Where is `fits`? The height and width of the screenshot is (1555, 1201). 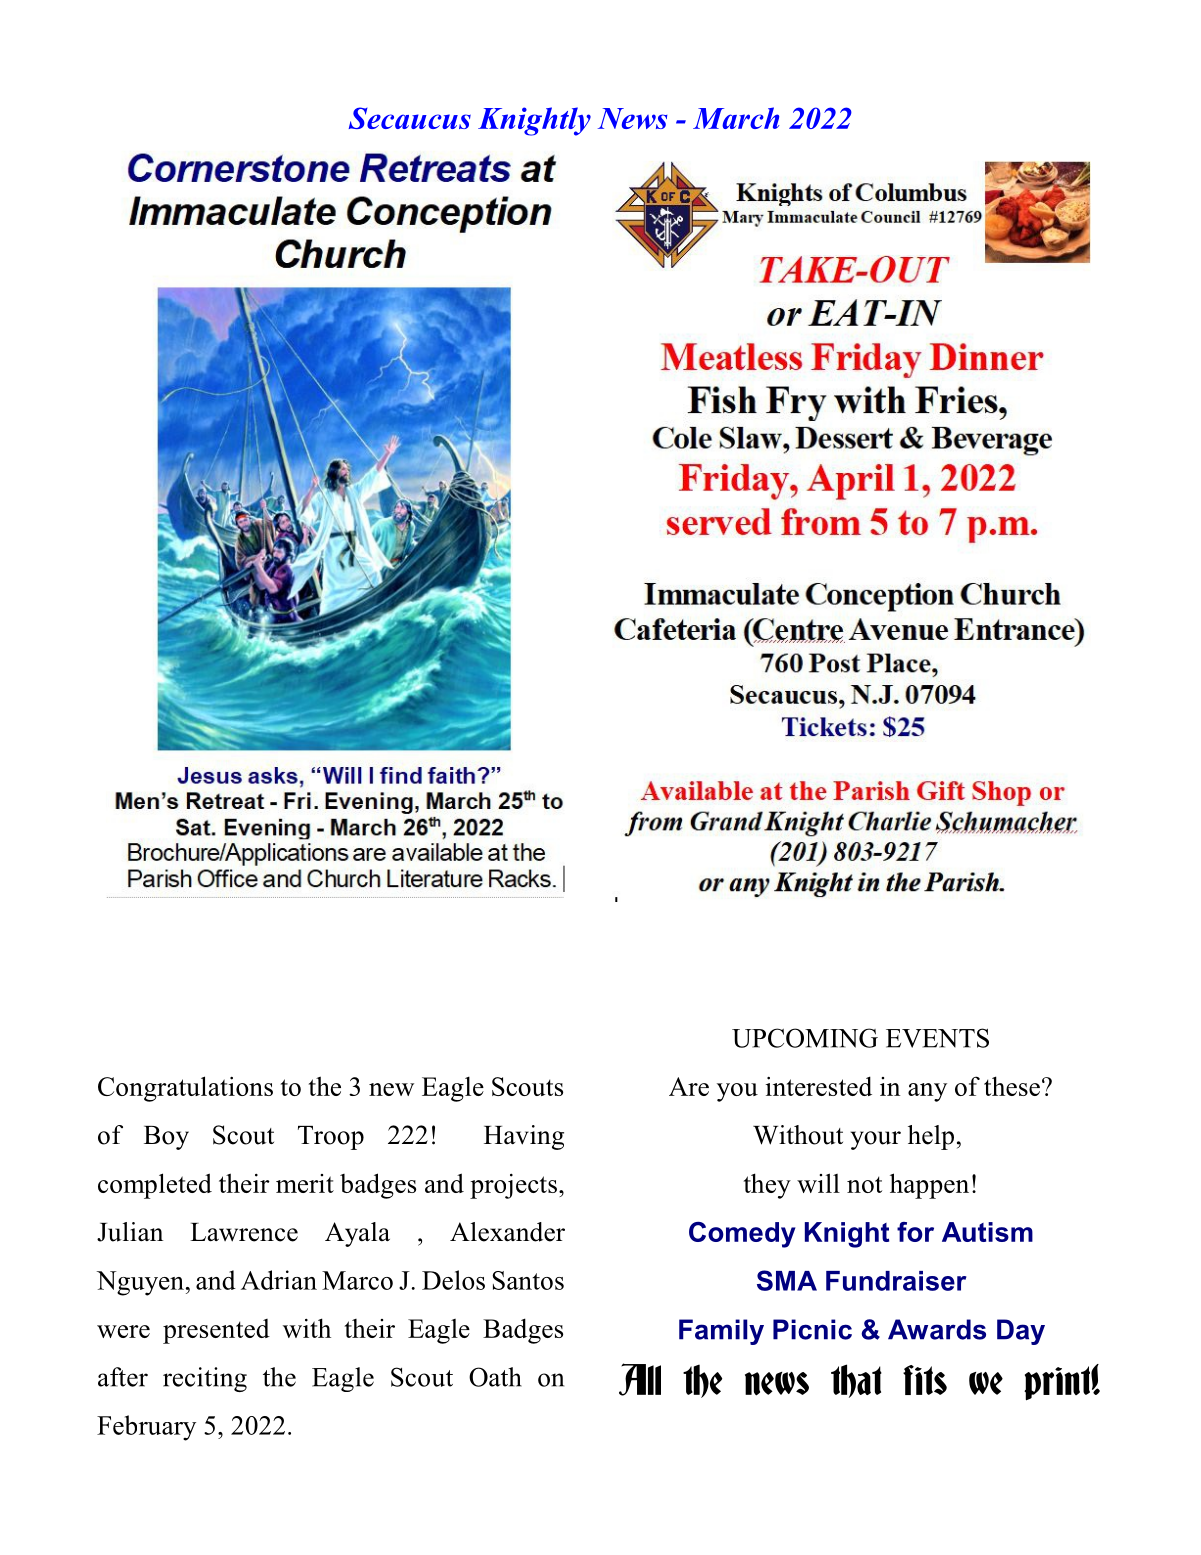 fits is located at coordinates (925, 1380).
